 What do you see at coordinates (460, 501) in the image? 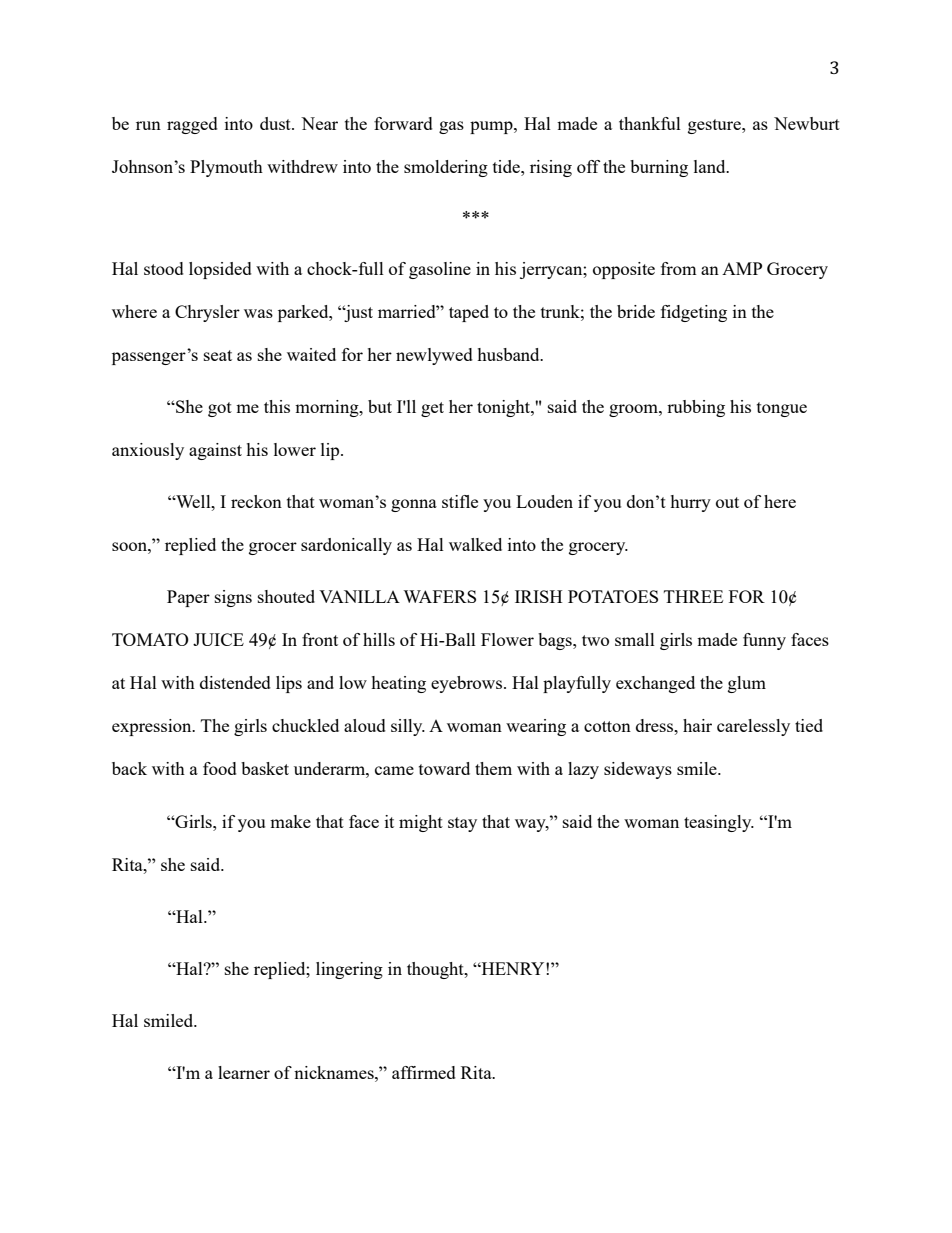
I see `stifle` at bounding box center [460, 501].
